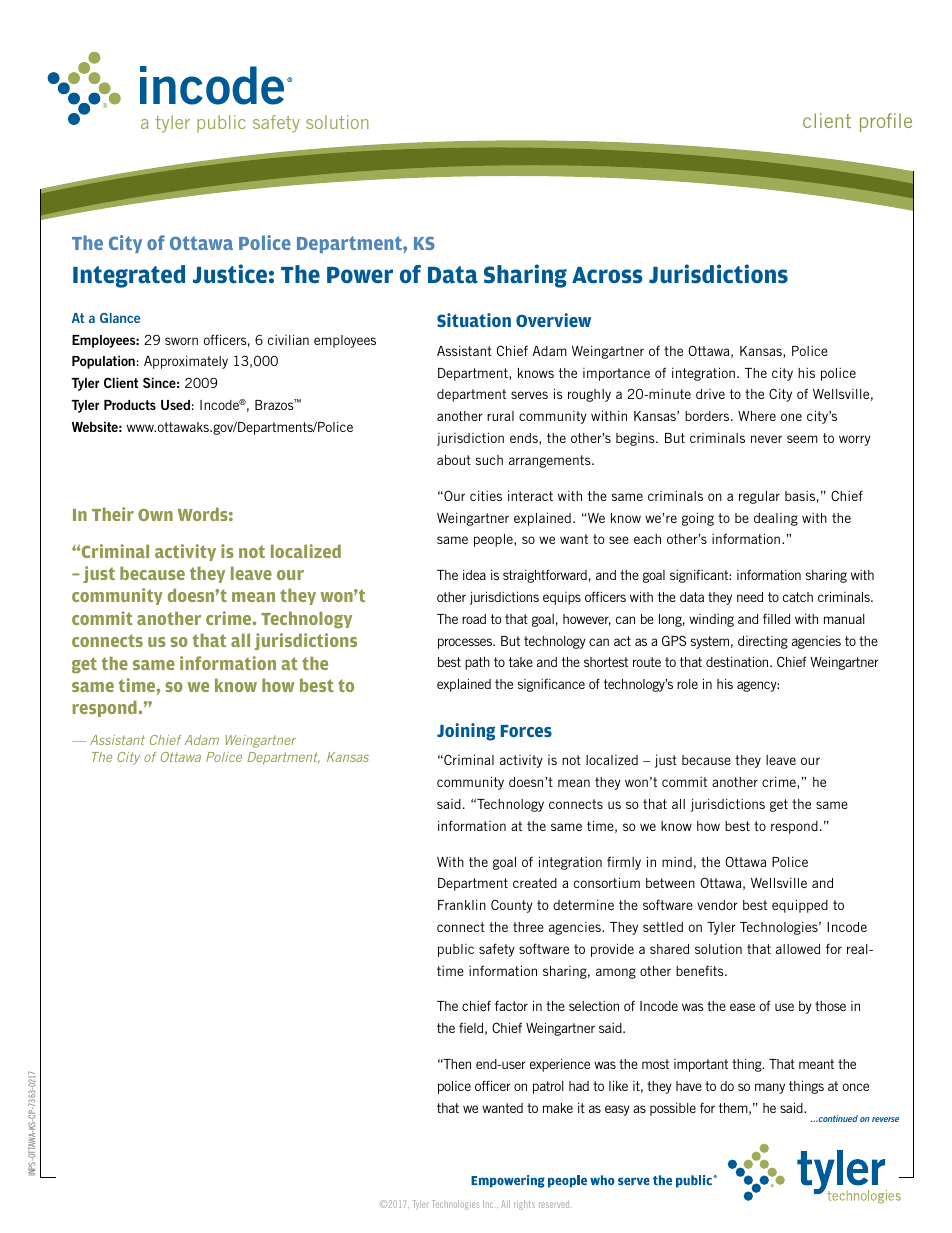  I want to click on reserved, so click(555, 1205).
